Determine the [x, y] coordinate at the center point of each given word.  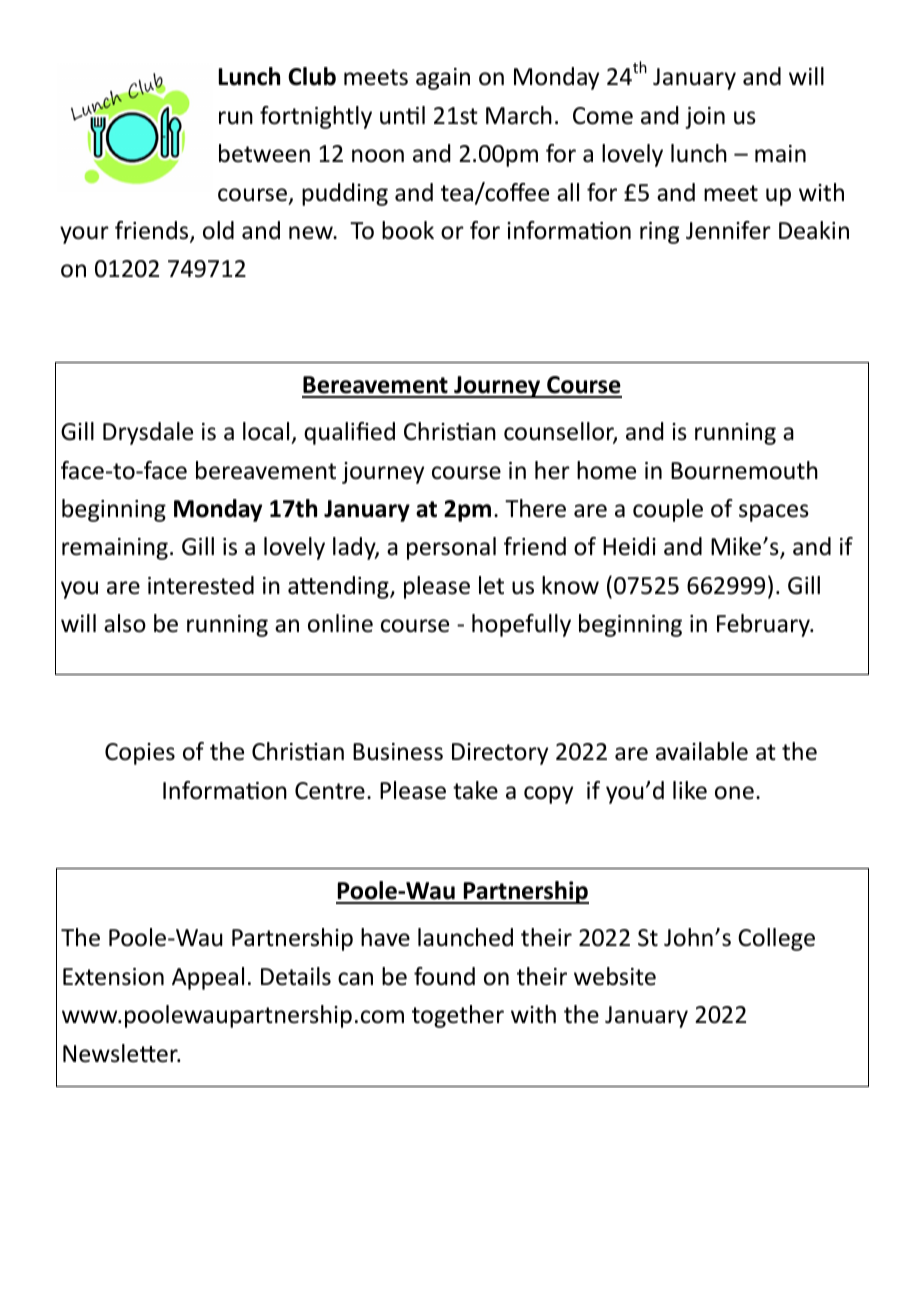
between [264, 153]
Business [398, 752]
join [705, 118]
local [266, 431]
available [702, 751]
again [443, 79]
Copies [140, 754]
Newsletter [121, 1053]
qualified [349, 433]
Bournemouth [744, 470]
